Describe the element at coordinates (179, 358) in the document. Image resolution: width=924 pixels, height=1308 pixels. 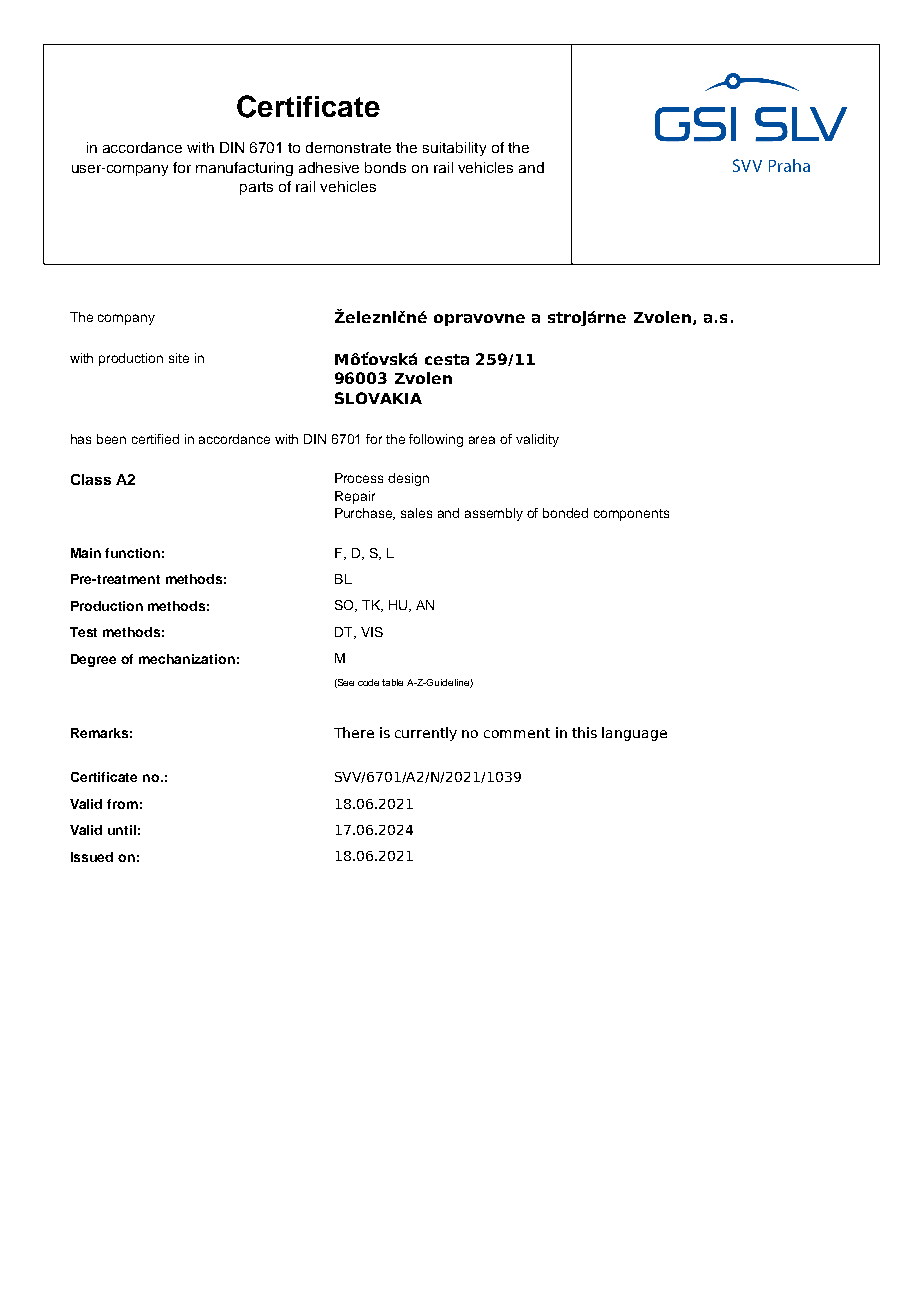
I see `site` at that location.
